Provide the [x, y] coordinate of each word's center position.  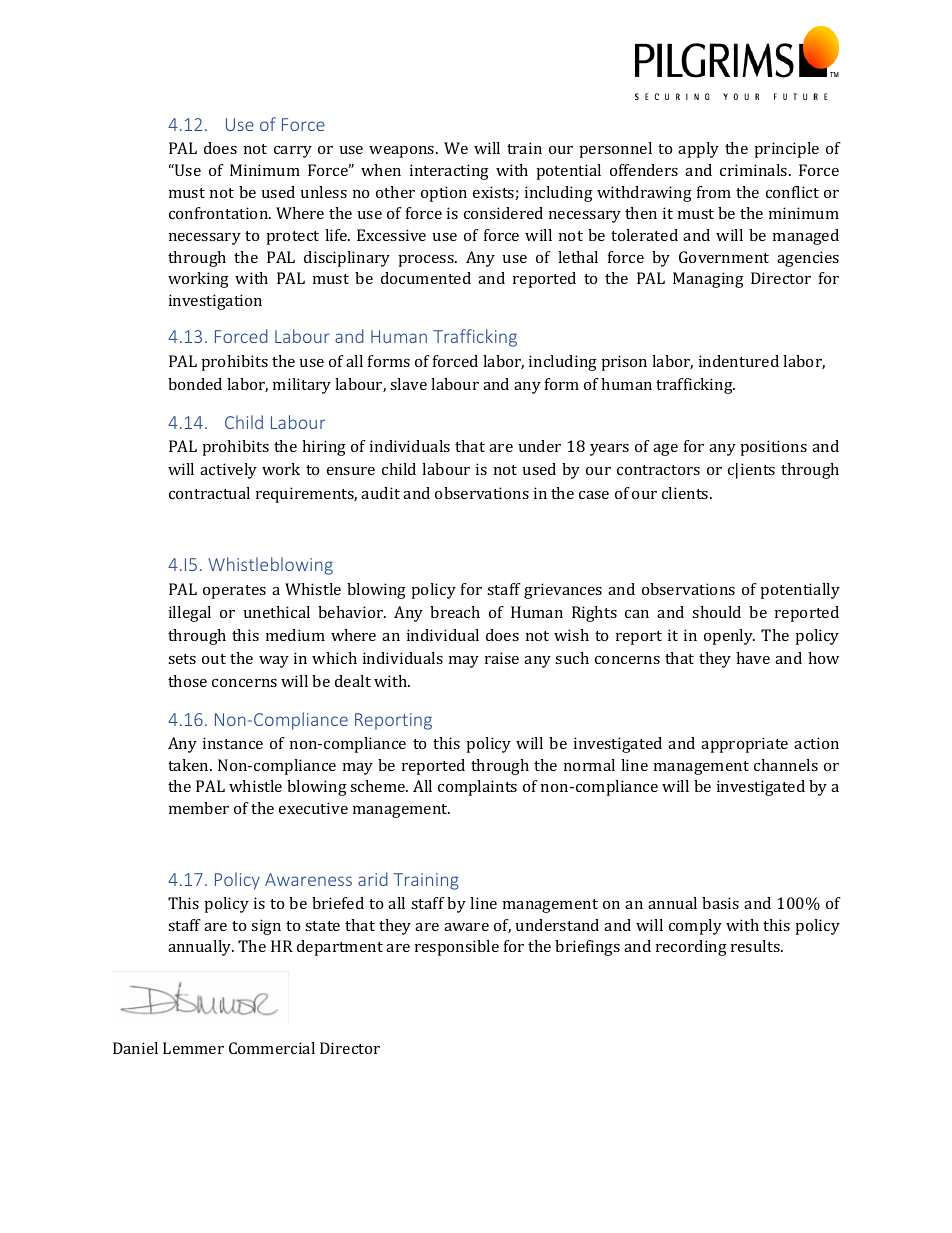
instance [233, 743]
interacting [449, 172]
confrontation [220, 213]
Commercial [272, 1048]
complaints [477, 788]
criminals [755, 170]
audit [380, 493]
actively [228, 471]
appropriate [744, 745]
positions [774, 448]
